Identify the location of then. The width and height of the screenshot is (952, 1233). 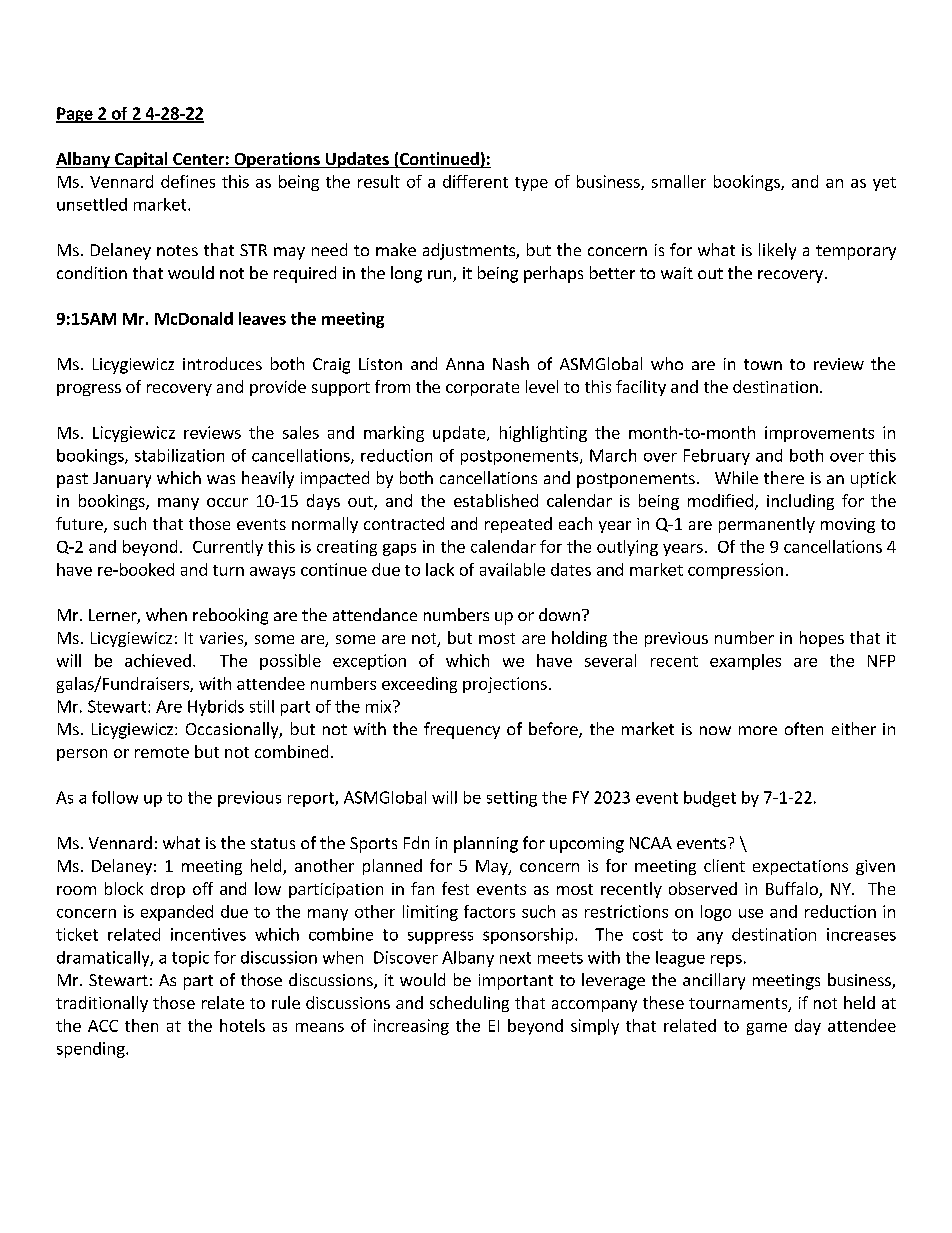
(141, 1025).
